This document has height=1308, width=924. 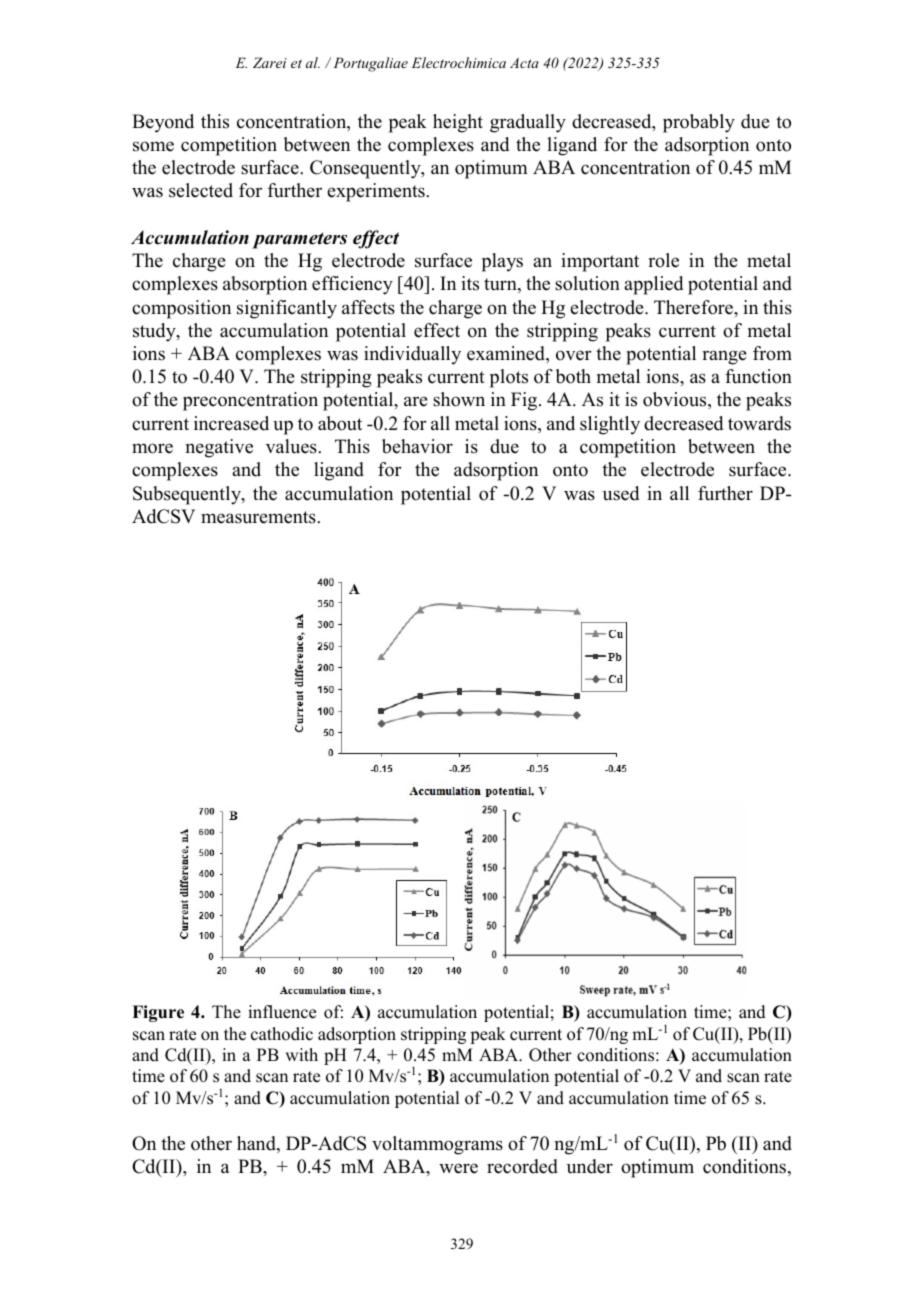 I want to click on height, so click(x=458, y=123).
